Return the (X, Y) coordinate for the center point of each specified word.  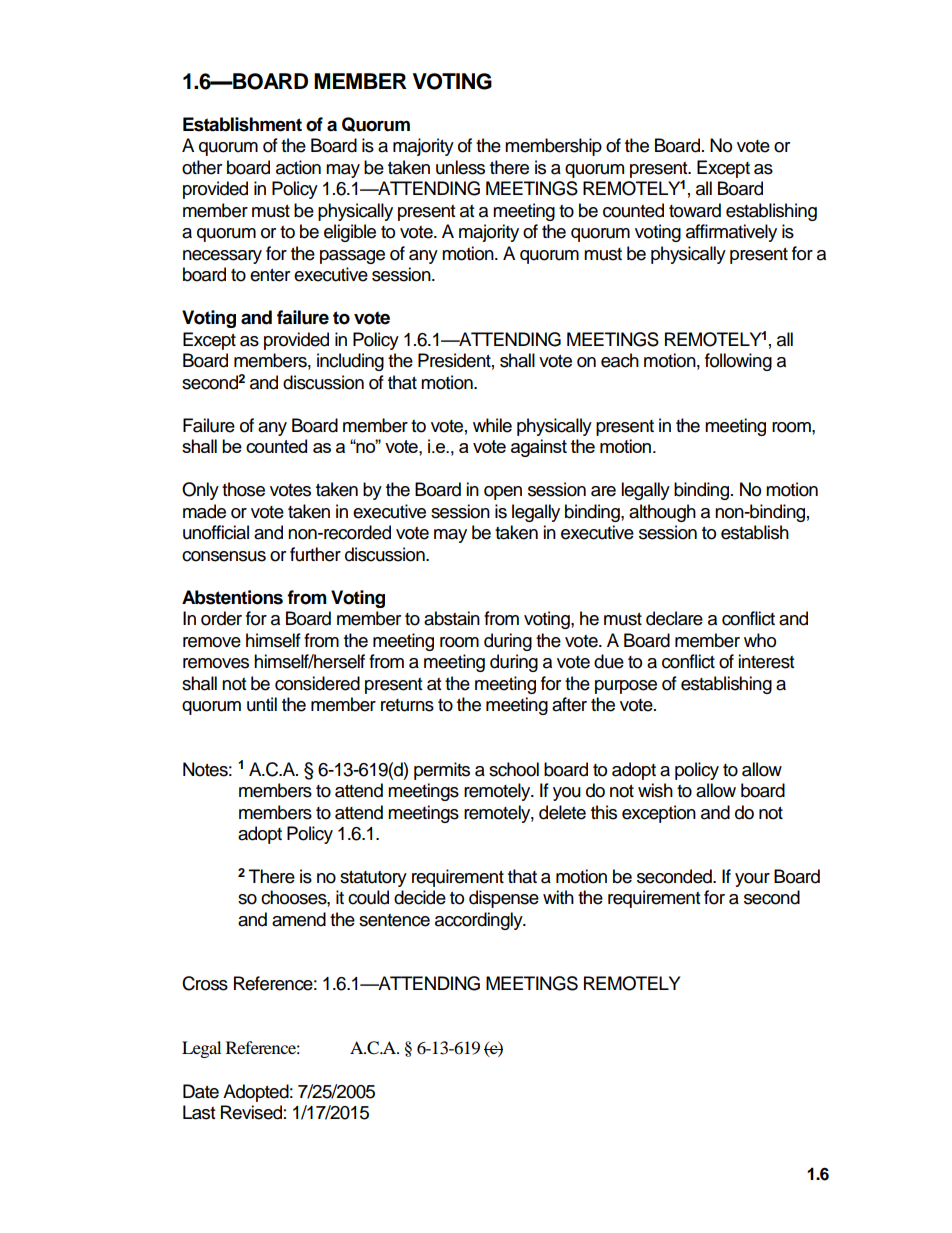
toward (695, 210)
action (298, 167)
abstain (452, 618)
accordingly (480, 921)
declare (674, 618)
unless (460, 167)
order (221, 618)
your (752, 880)
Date (201, 1091)
